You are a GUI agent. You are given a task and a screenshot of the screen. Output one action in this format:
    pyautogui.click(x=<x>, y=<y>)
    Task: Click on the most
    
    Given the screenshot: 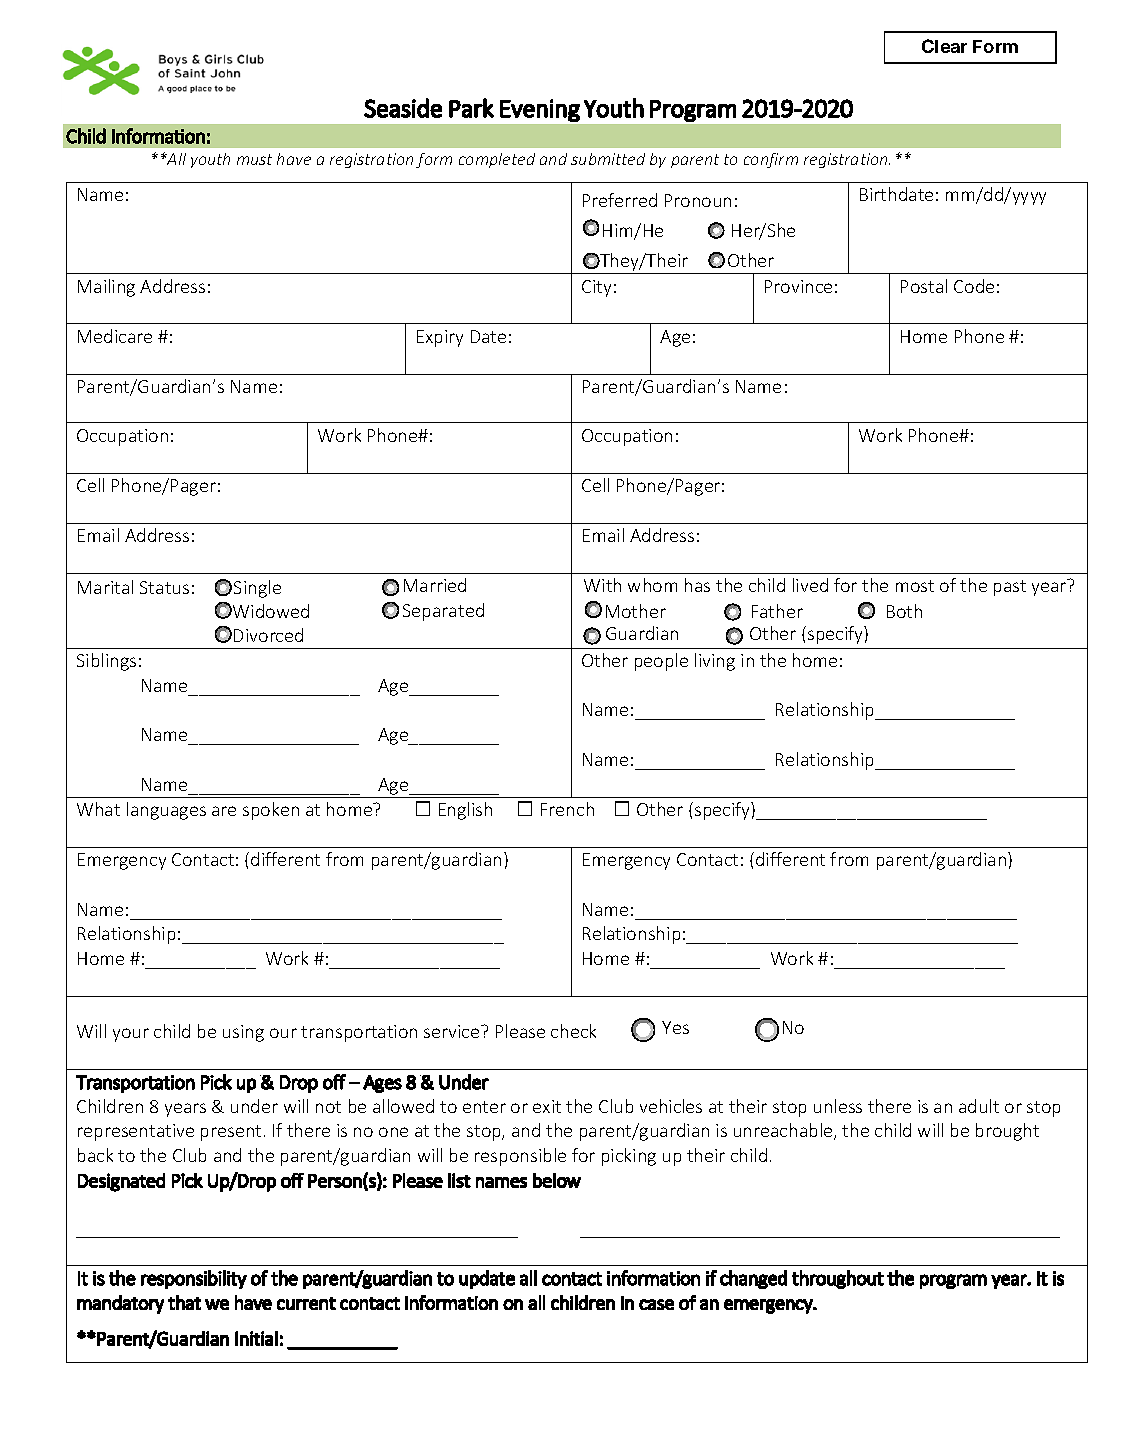 What is the action you would take?
    pyautogui.click(x=915, y=586)
